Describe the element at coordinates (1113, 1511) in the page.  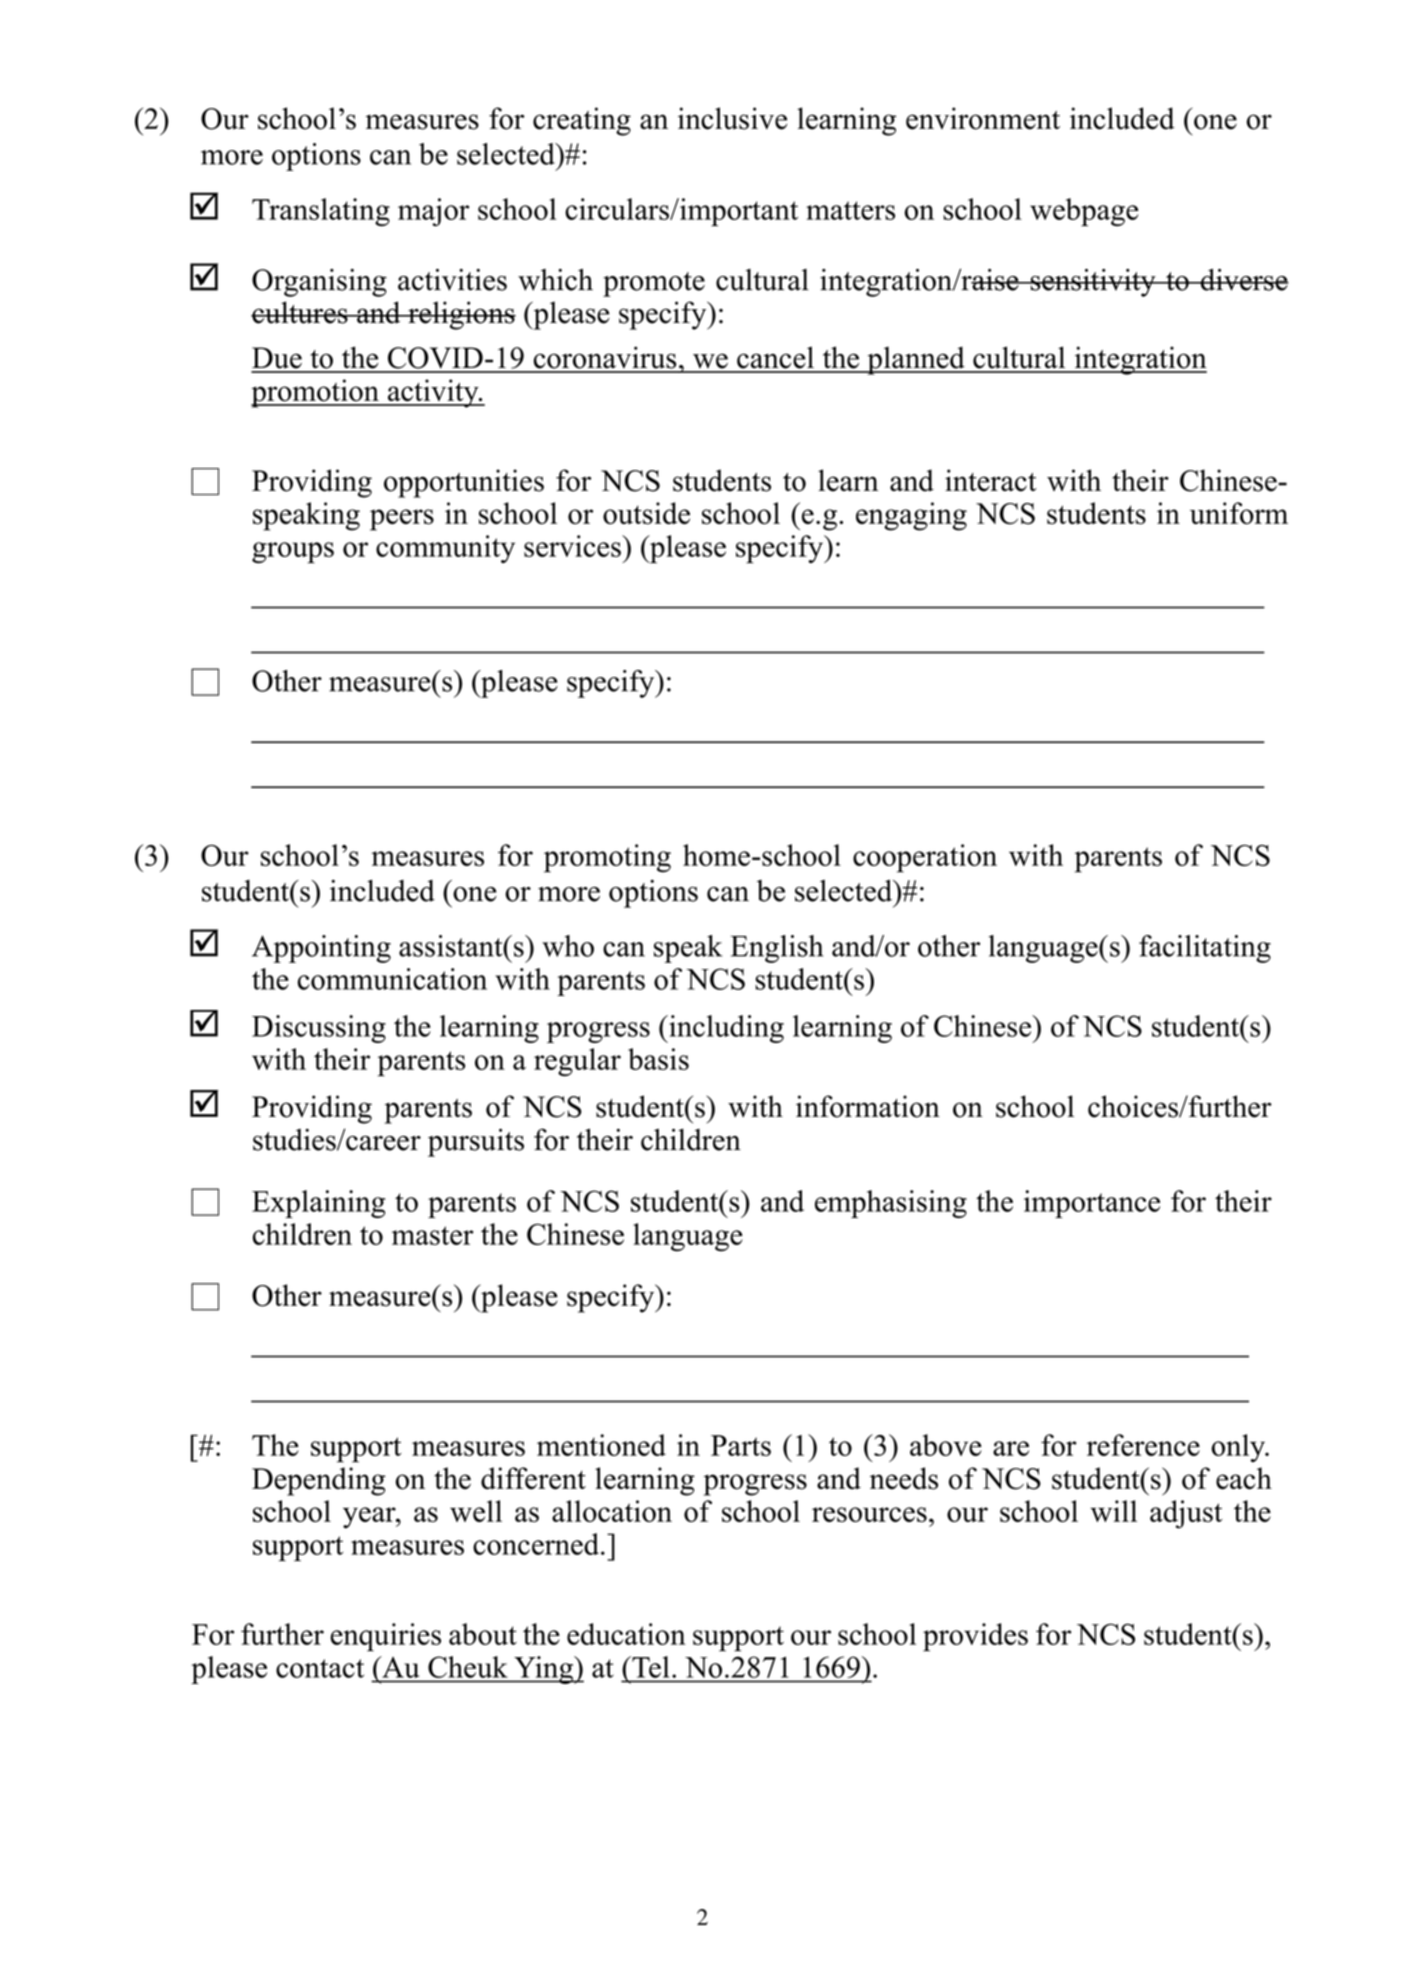
I see `will` at that location.
